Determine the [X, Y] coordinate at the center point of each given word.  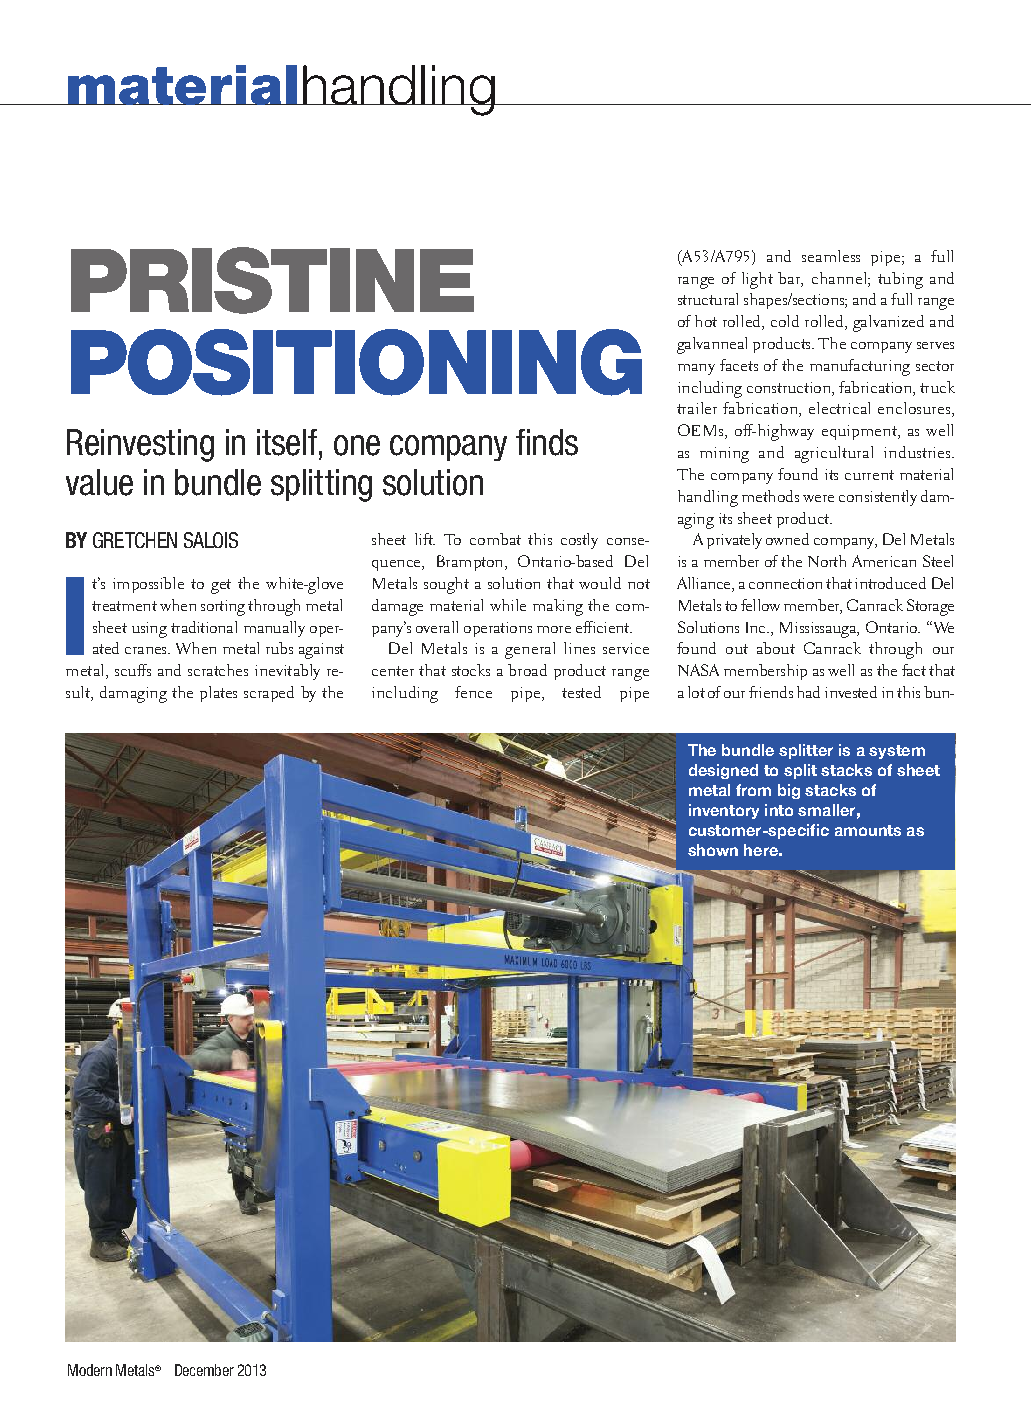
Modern [90, 1370]
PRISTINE [272, 280]
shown [713, 850]
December [204, 1370]
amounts [868, 830]
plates [218, 694]
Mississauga [819, 630]
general [530, 650]
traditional [204, 627]
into [779, 810]
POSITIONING [356, 362]
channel [840, 278]
